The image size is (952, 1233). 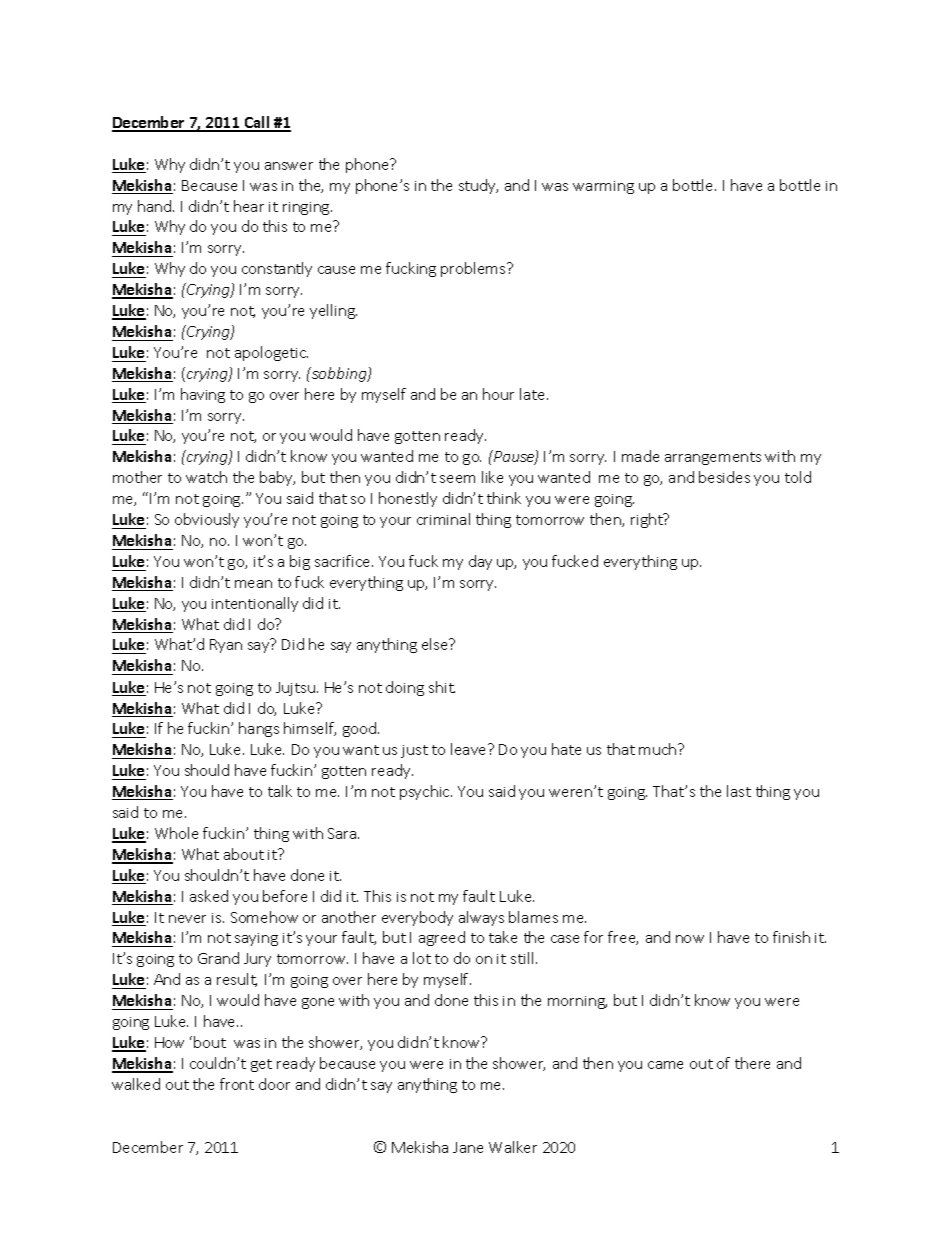 What do you see at coordinates (436, 644) in the page?
I see `else` at bounding box center [436, 644].
